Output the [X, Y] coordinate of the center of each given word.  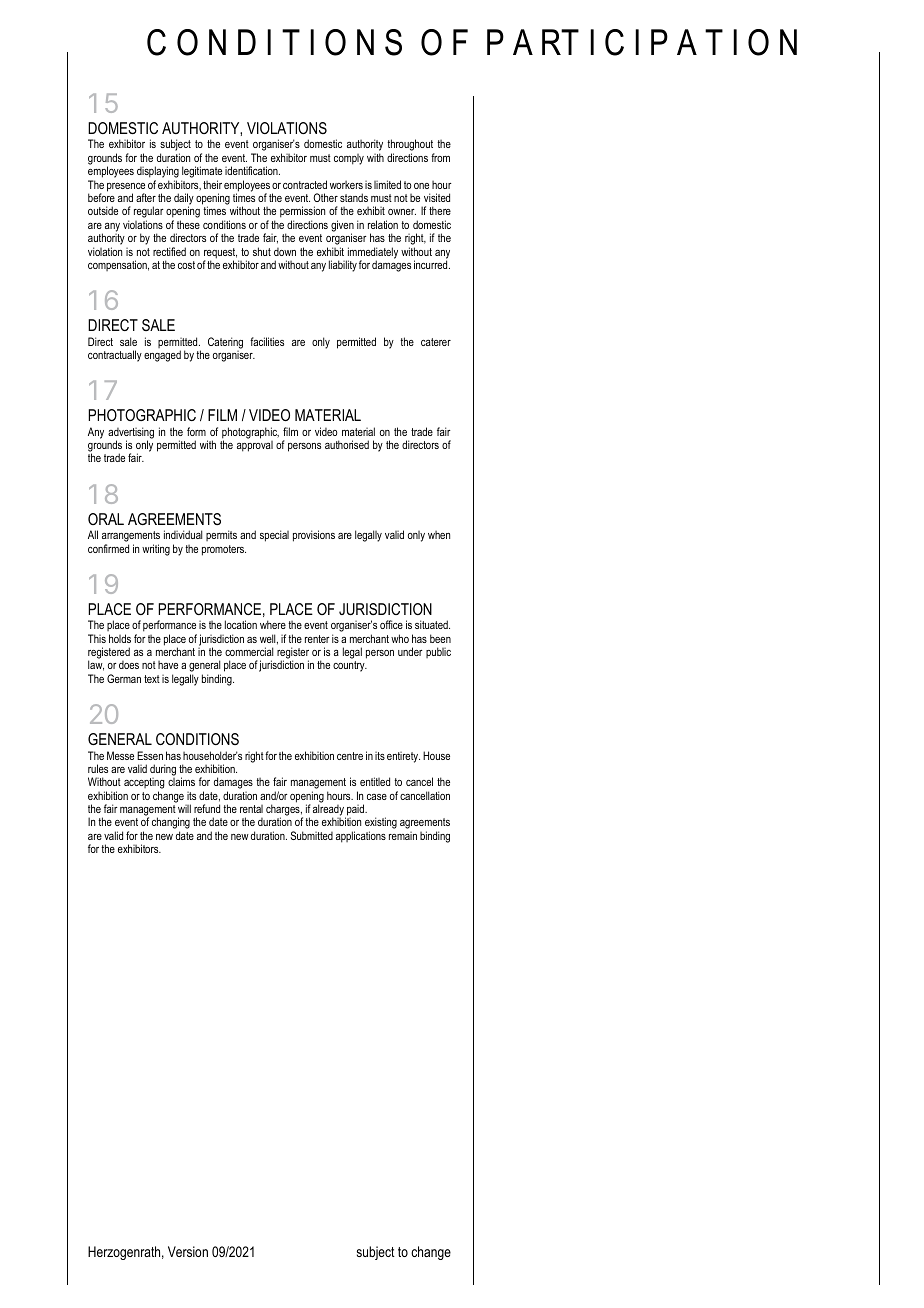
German [124, 678]
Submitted [312, 835]
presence [126, 188]
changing [171, 824]
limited [387, 184]
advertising [131, 434]
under [410, 651]
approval [255, 446]
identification [252, 170]
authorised [347, 444]
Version [188, 1251]
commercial [249, 651]
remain [403, 836]
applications [361, 837]
